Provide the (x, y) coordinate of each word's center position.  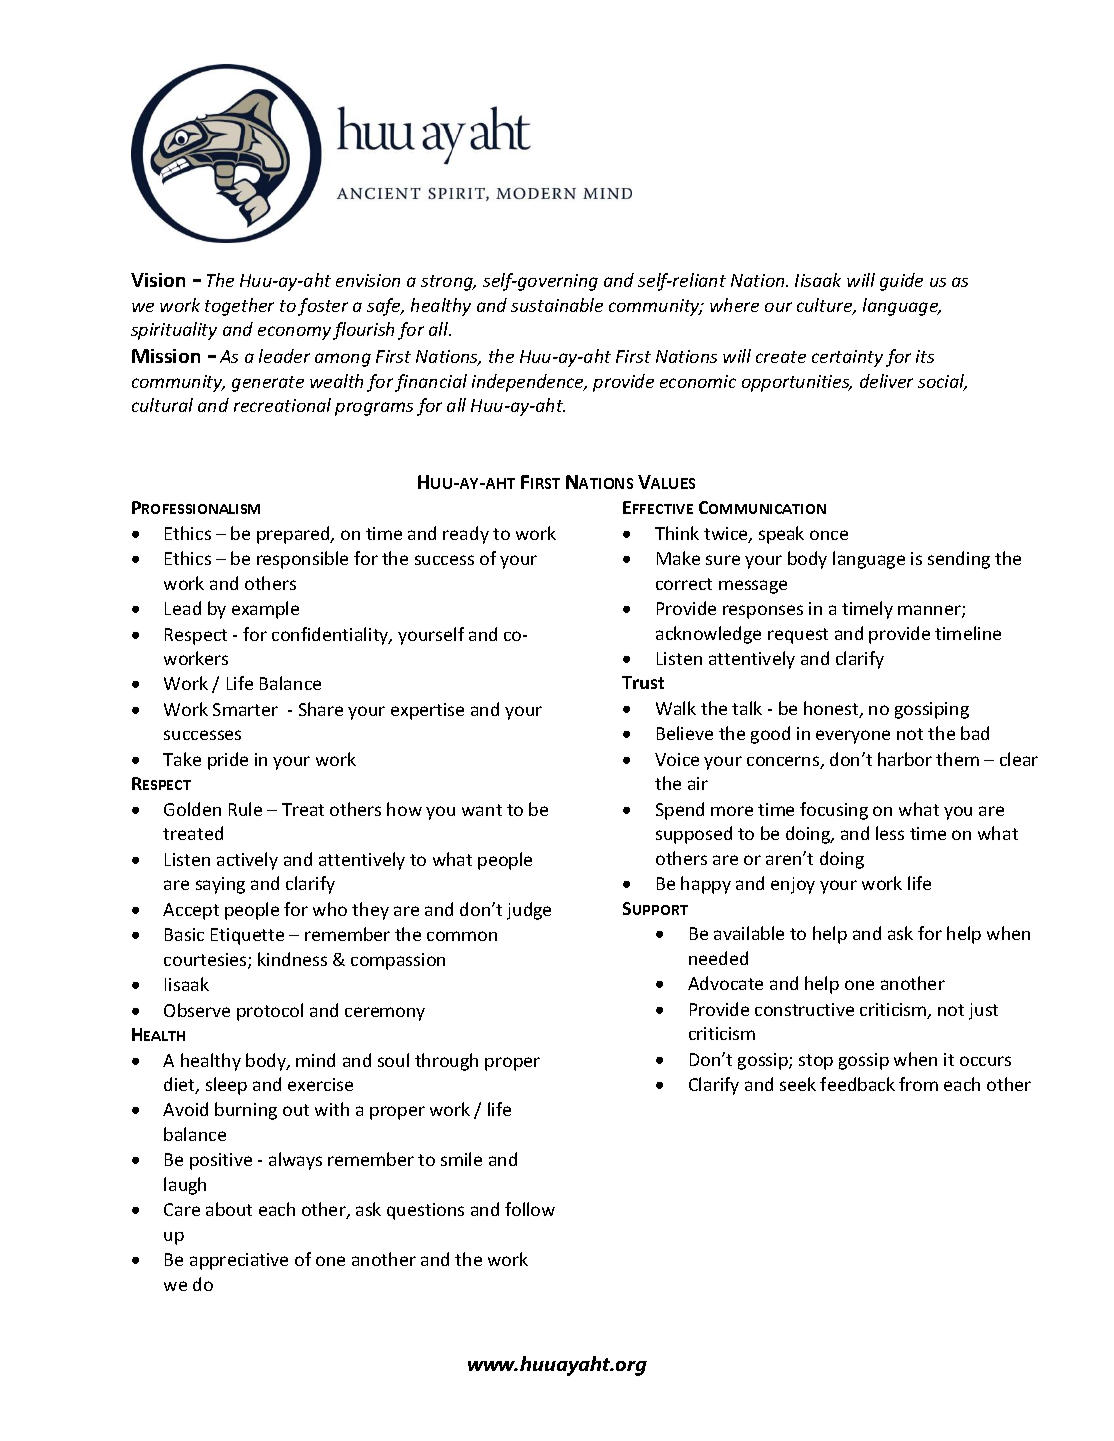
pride (228, 761)
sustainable (557, 305)
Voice (677, 759)
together (239, 307)
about (229, 1209)
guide (901, 282)
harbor (905, 759)
